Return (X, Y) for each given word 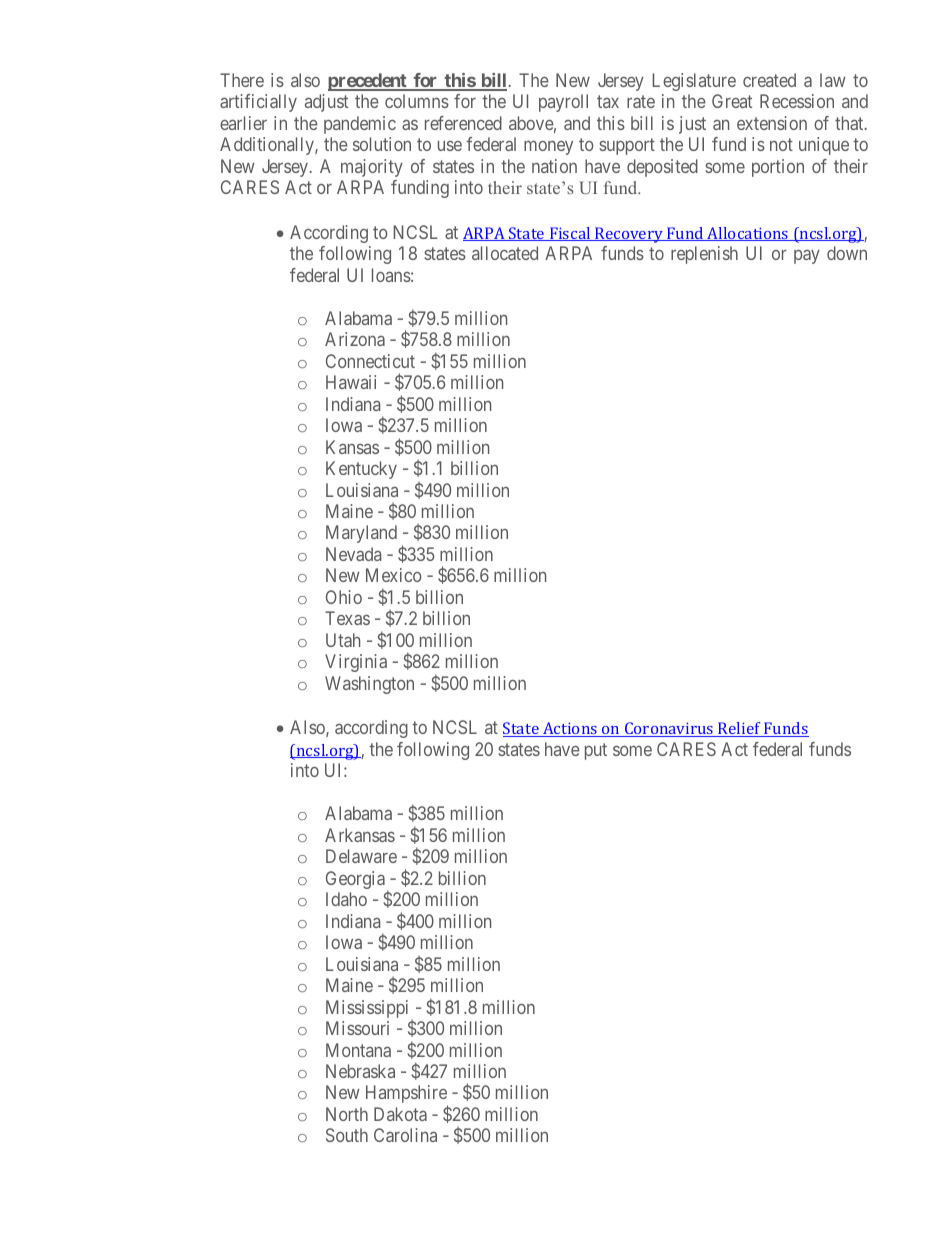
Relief (739, 729)
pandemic (360, 125)
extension (772, 123)
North (347, 1114)
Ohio (344, 597)
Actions (570, 729)
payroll (563, 103)
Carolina (405, 1135)
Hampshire (407, 1095)
